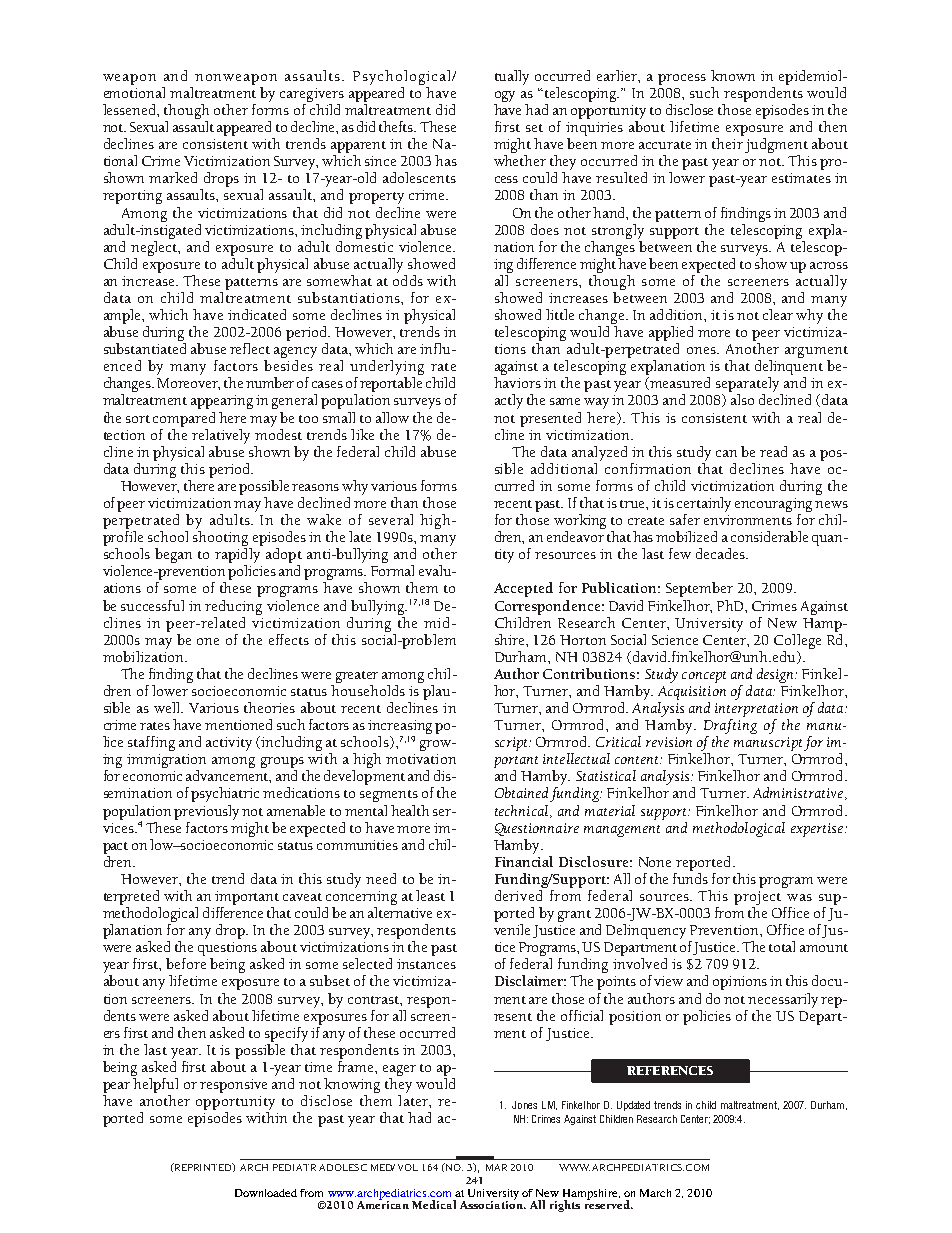 Image resolution: width=952 pixels, height=1233 pixels. Describe the element at coordinates (518, 895) in the screenshot. I see `derived` at that location.
